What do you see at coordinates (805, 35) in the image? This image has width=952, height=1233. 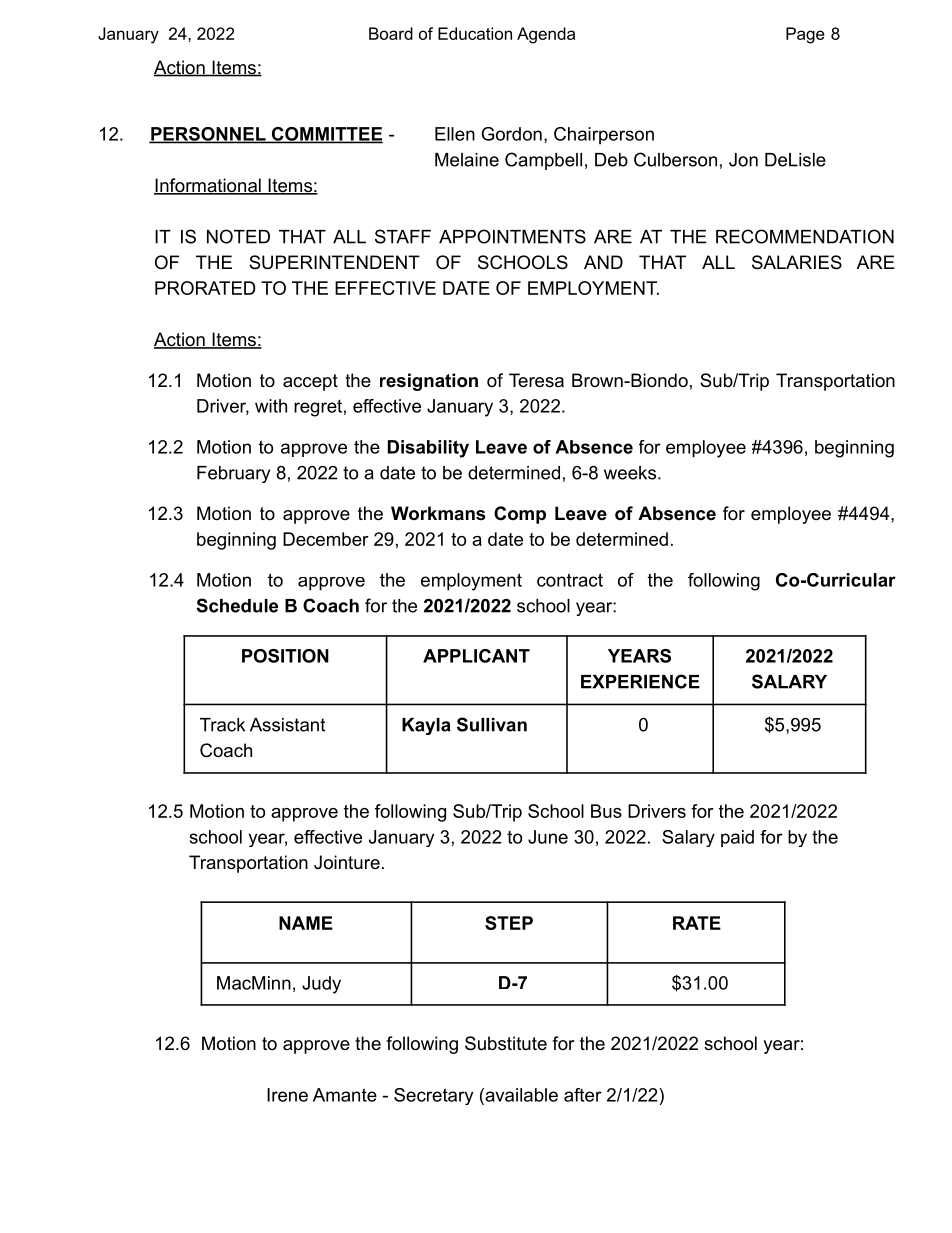 I see `Page` at bounding box center [805, 35].
